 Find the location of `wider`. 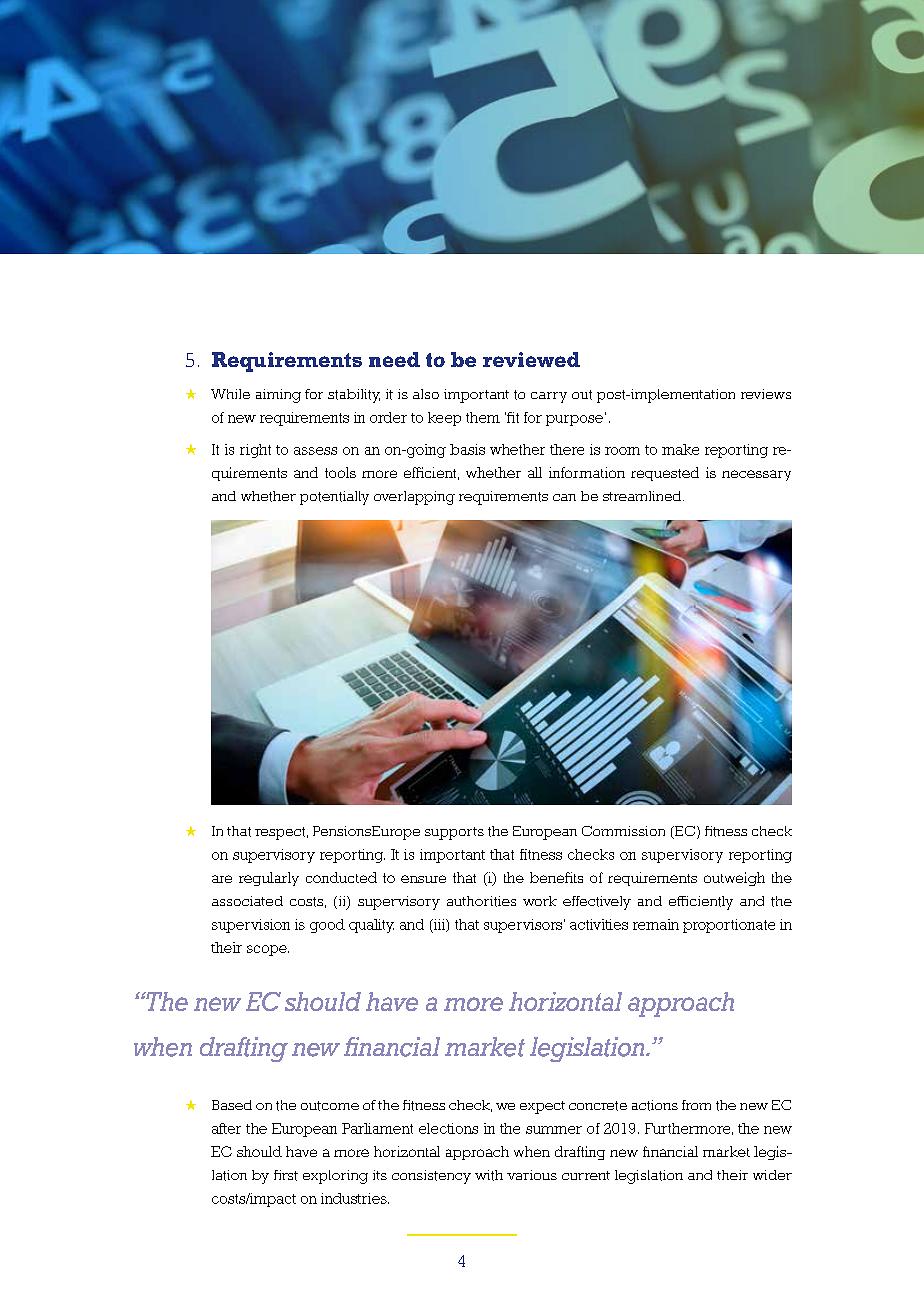

wider is located at coordinates (772, 1175).
